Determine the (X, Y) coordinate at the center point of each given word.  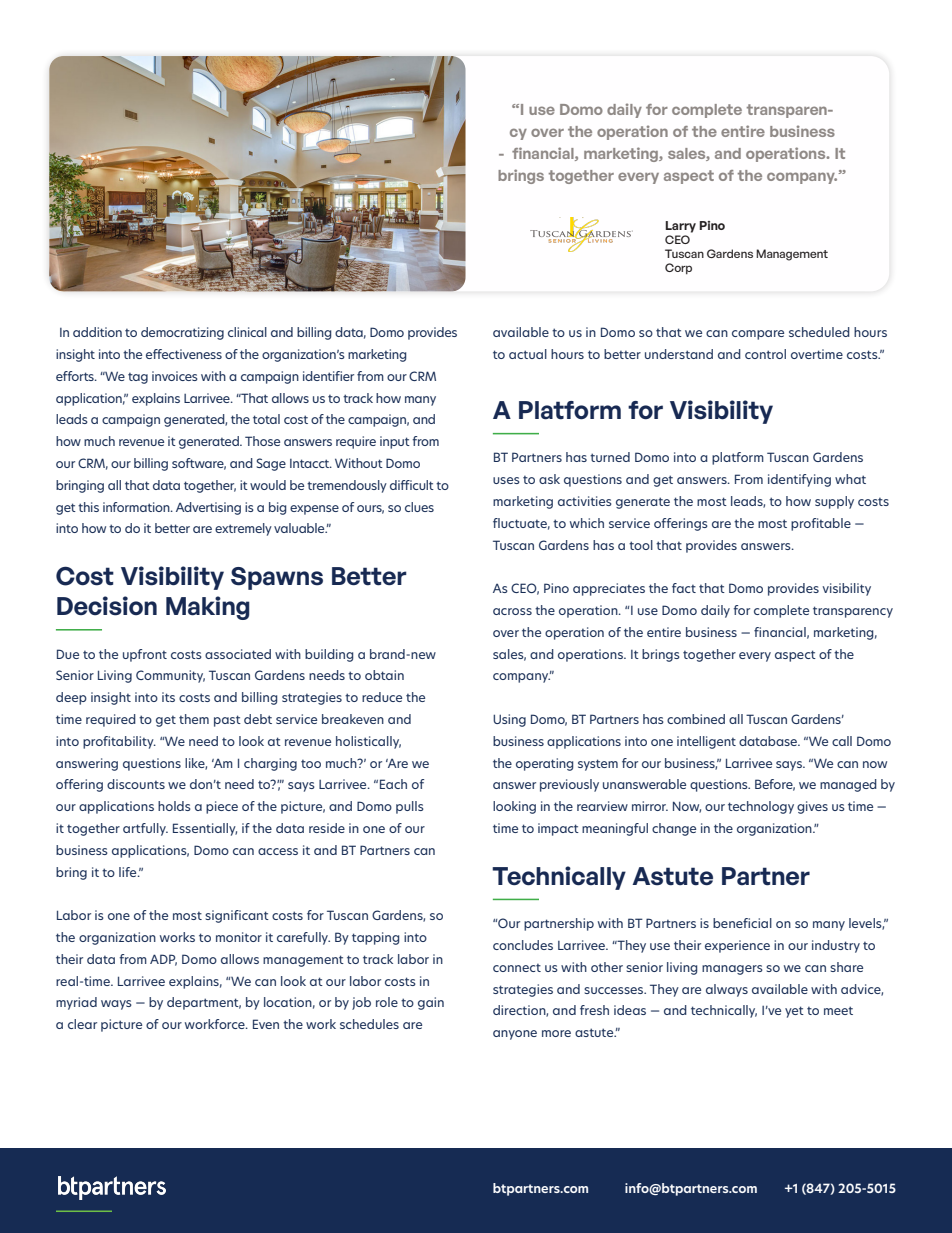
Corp (678, 269)
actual (528, 354)
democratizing (182, 333)
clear (82, 1024)
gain (431, 1003)
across (512, 611)
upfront (145, 655)
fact (684, 588)
